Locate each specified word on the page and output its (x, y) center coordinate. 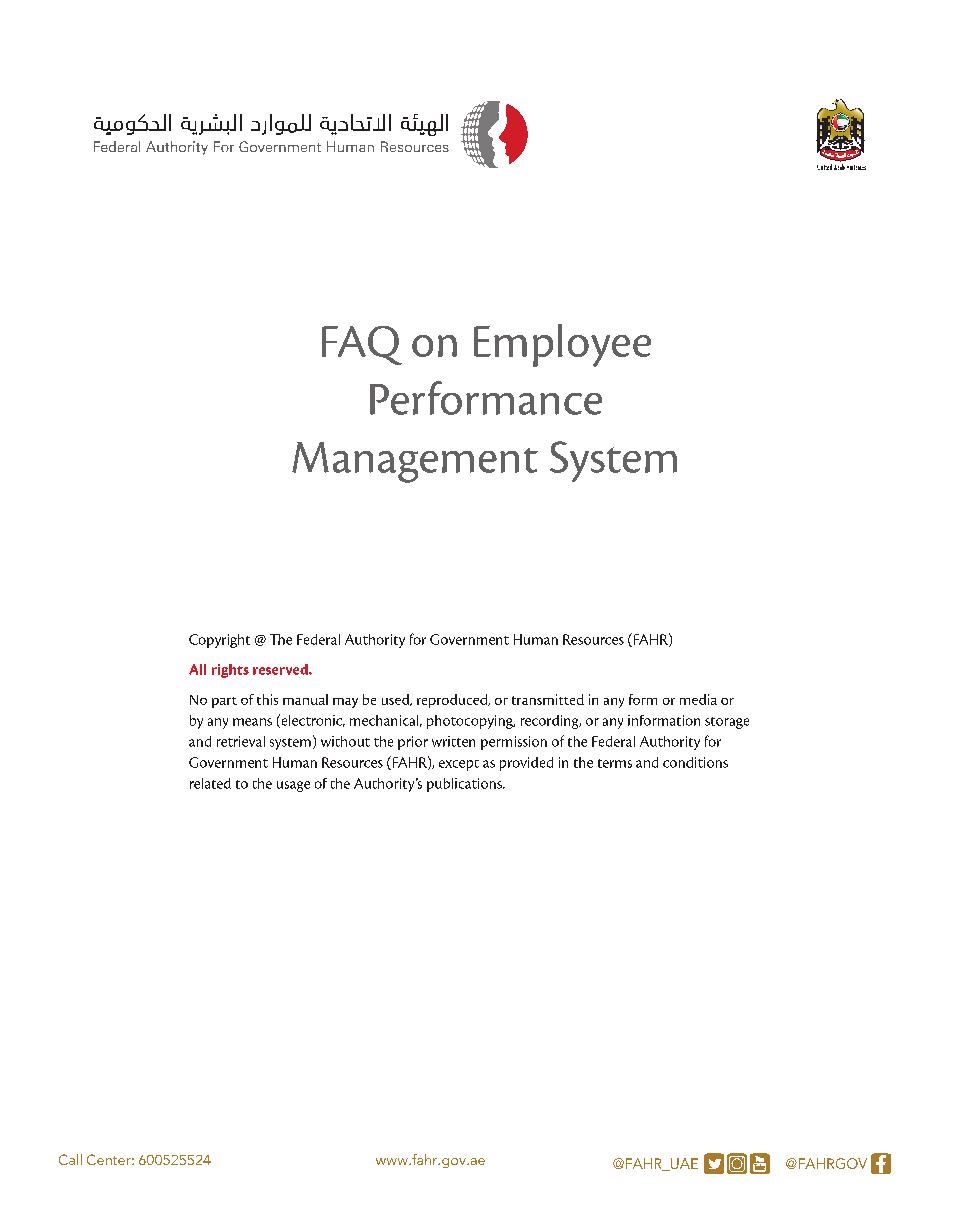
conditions (695, 762)
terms (615, 763)
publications (465, 785)
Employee (562, 345)
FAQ (362, 345)
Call (70, 1159)
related (210, 783)
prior (413, 743)
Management (415, 462)
